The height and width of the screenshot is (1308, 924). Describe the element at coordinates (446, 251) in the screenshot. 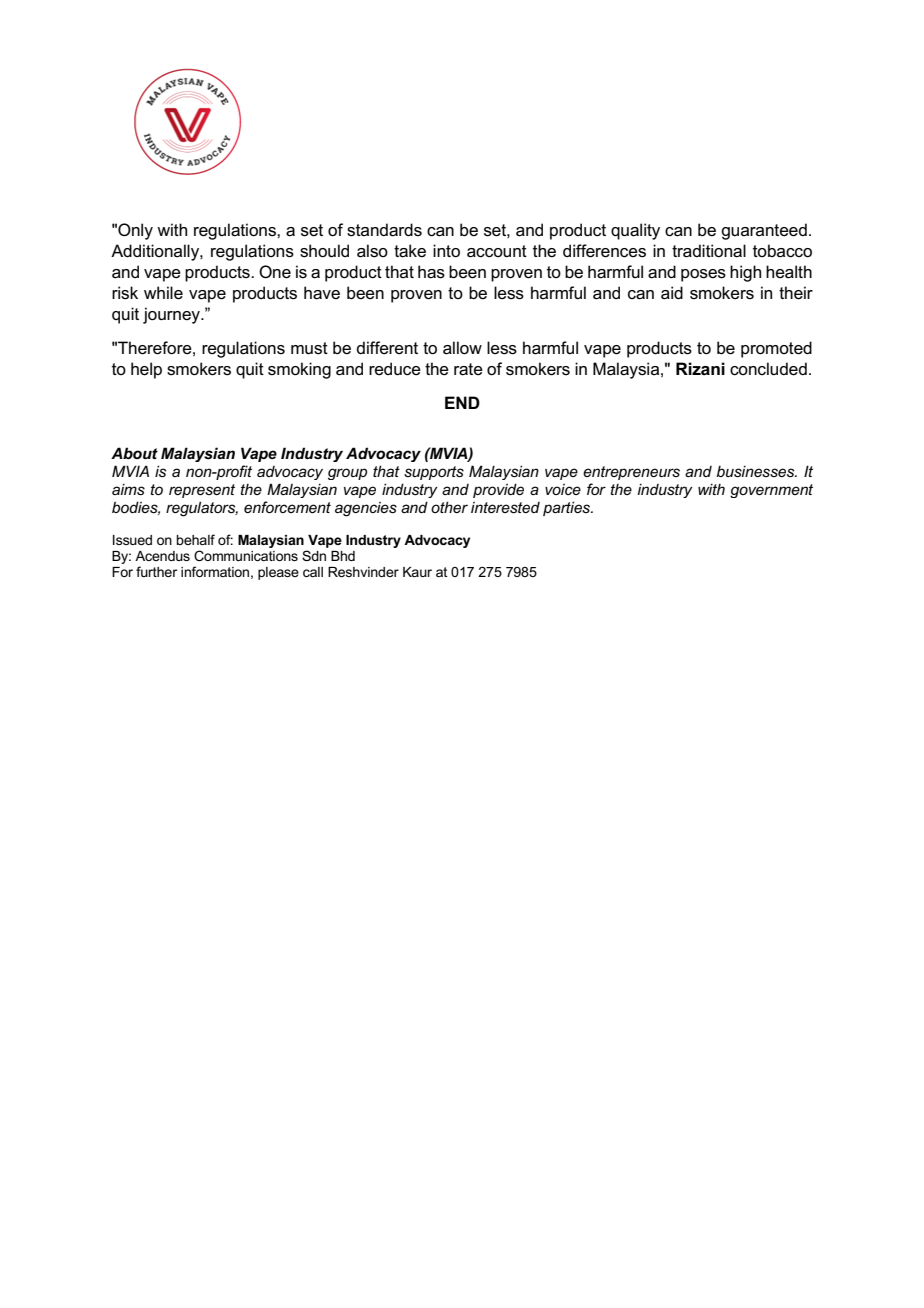

I see `into` at that location.
